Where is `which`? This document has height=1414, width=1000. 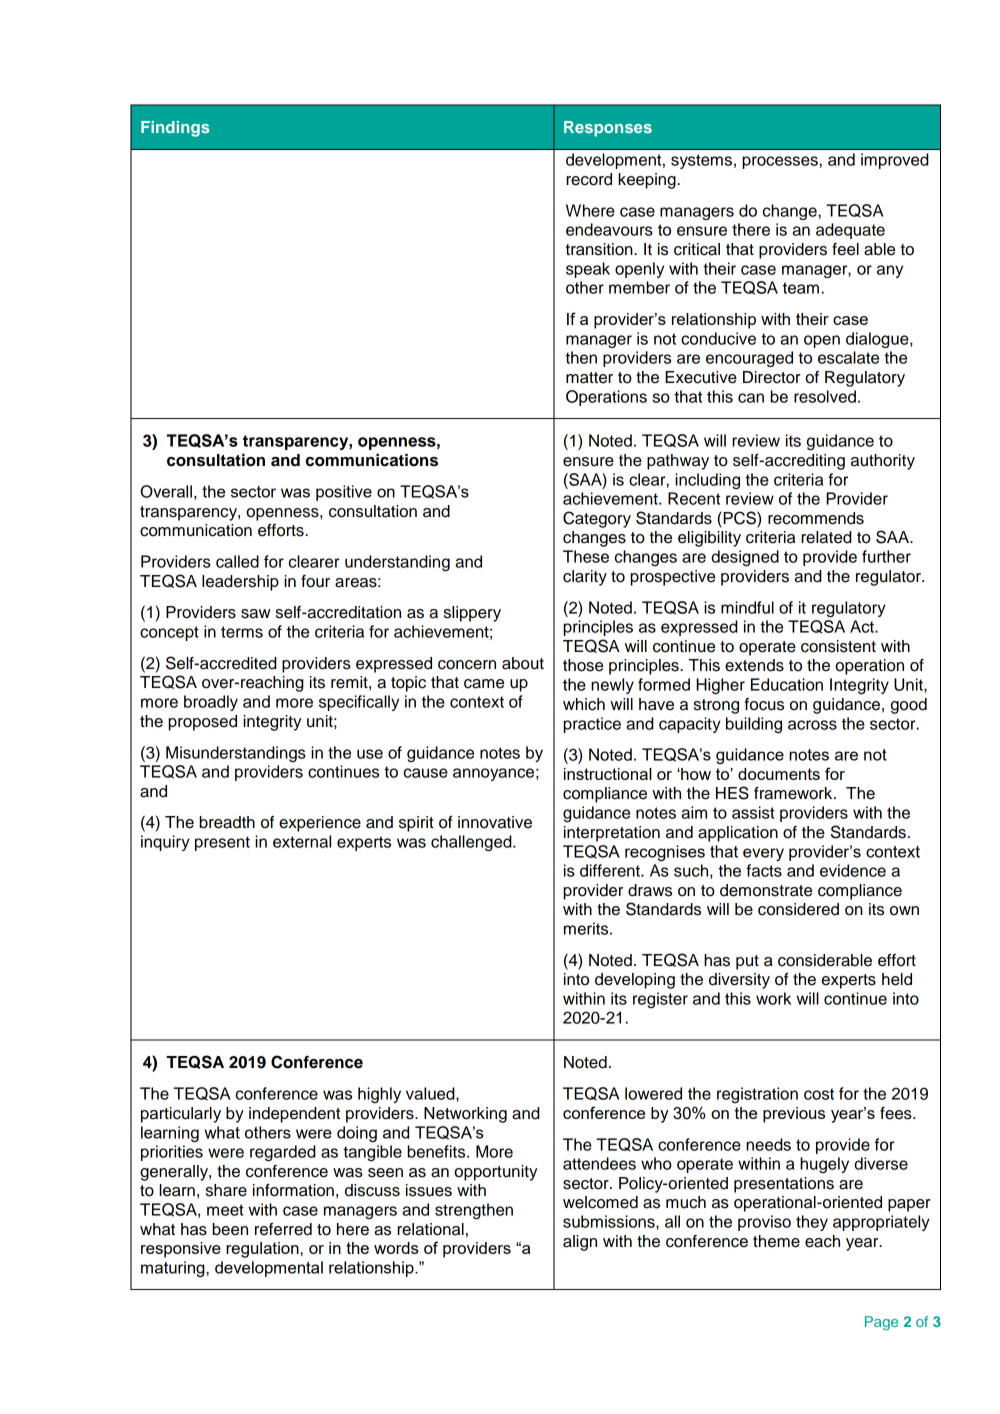 which is located at coordinates (584, 704).
